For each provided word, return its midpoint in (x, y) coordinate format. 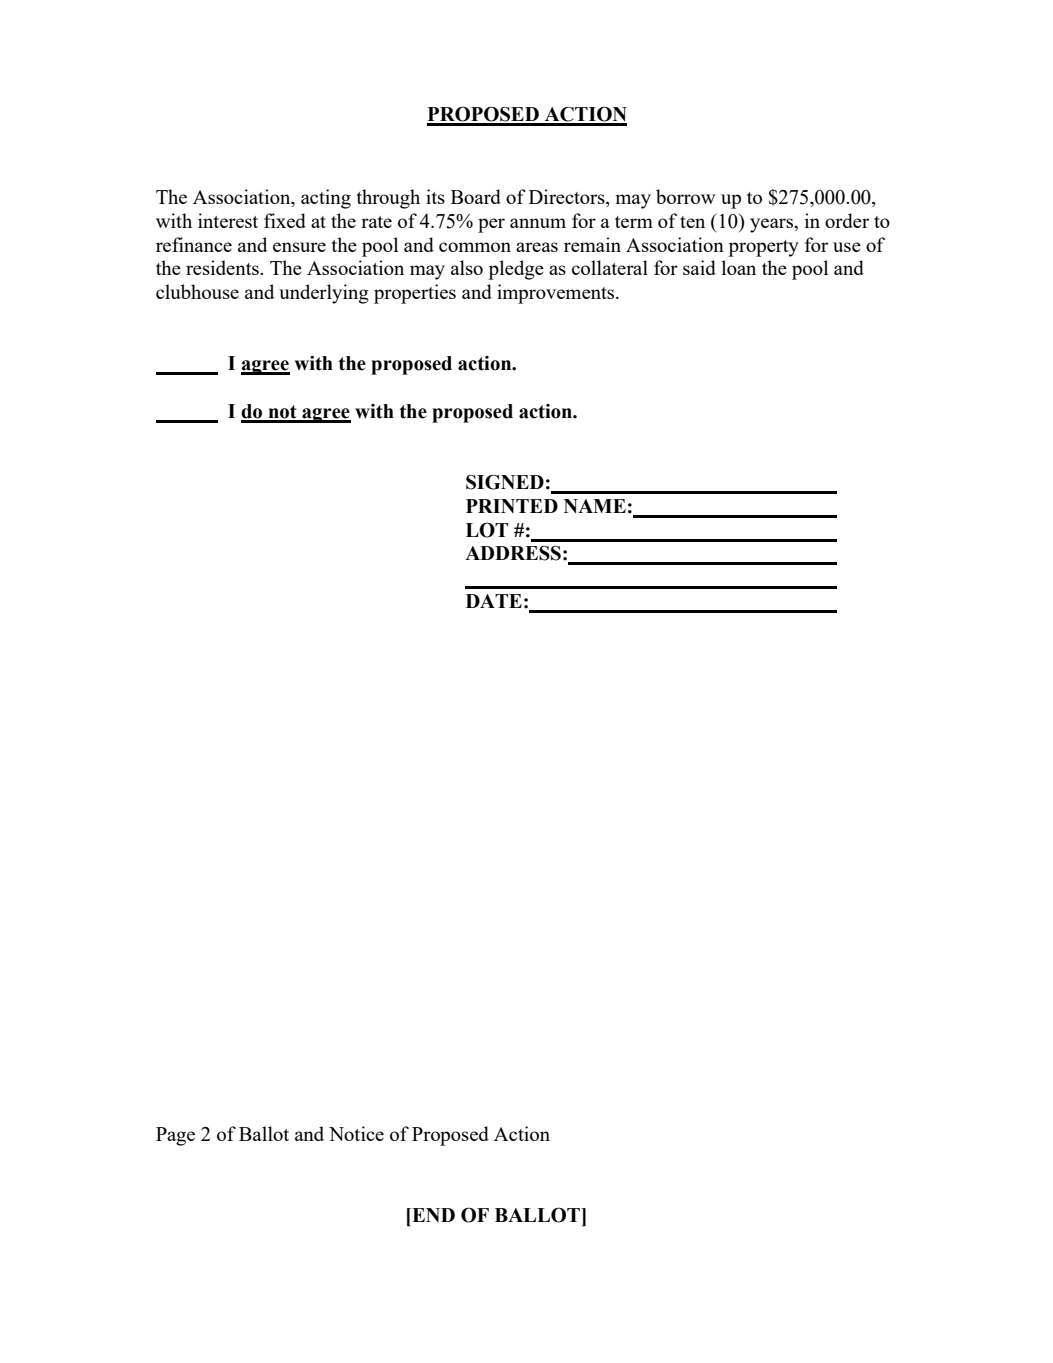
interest (228, 220)
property (763, 248)
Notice (356, 1133)
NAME (595, 506)
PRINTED (512, 506)
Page (175, 1136)
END (432, 1215)
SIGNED (505, 482)
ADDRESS (513, 553)
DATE (494, 601)
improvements (557, 294)
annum (538, 223)
